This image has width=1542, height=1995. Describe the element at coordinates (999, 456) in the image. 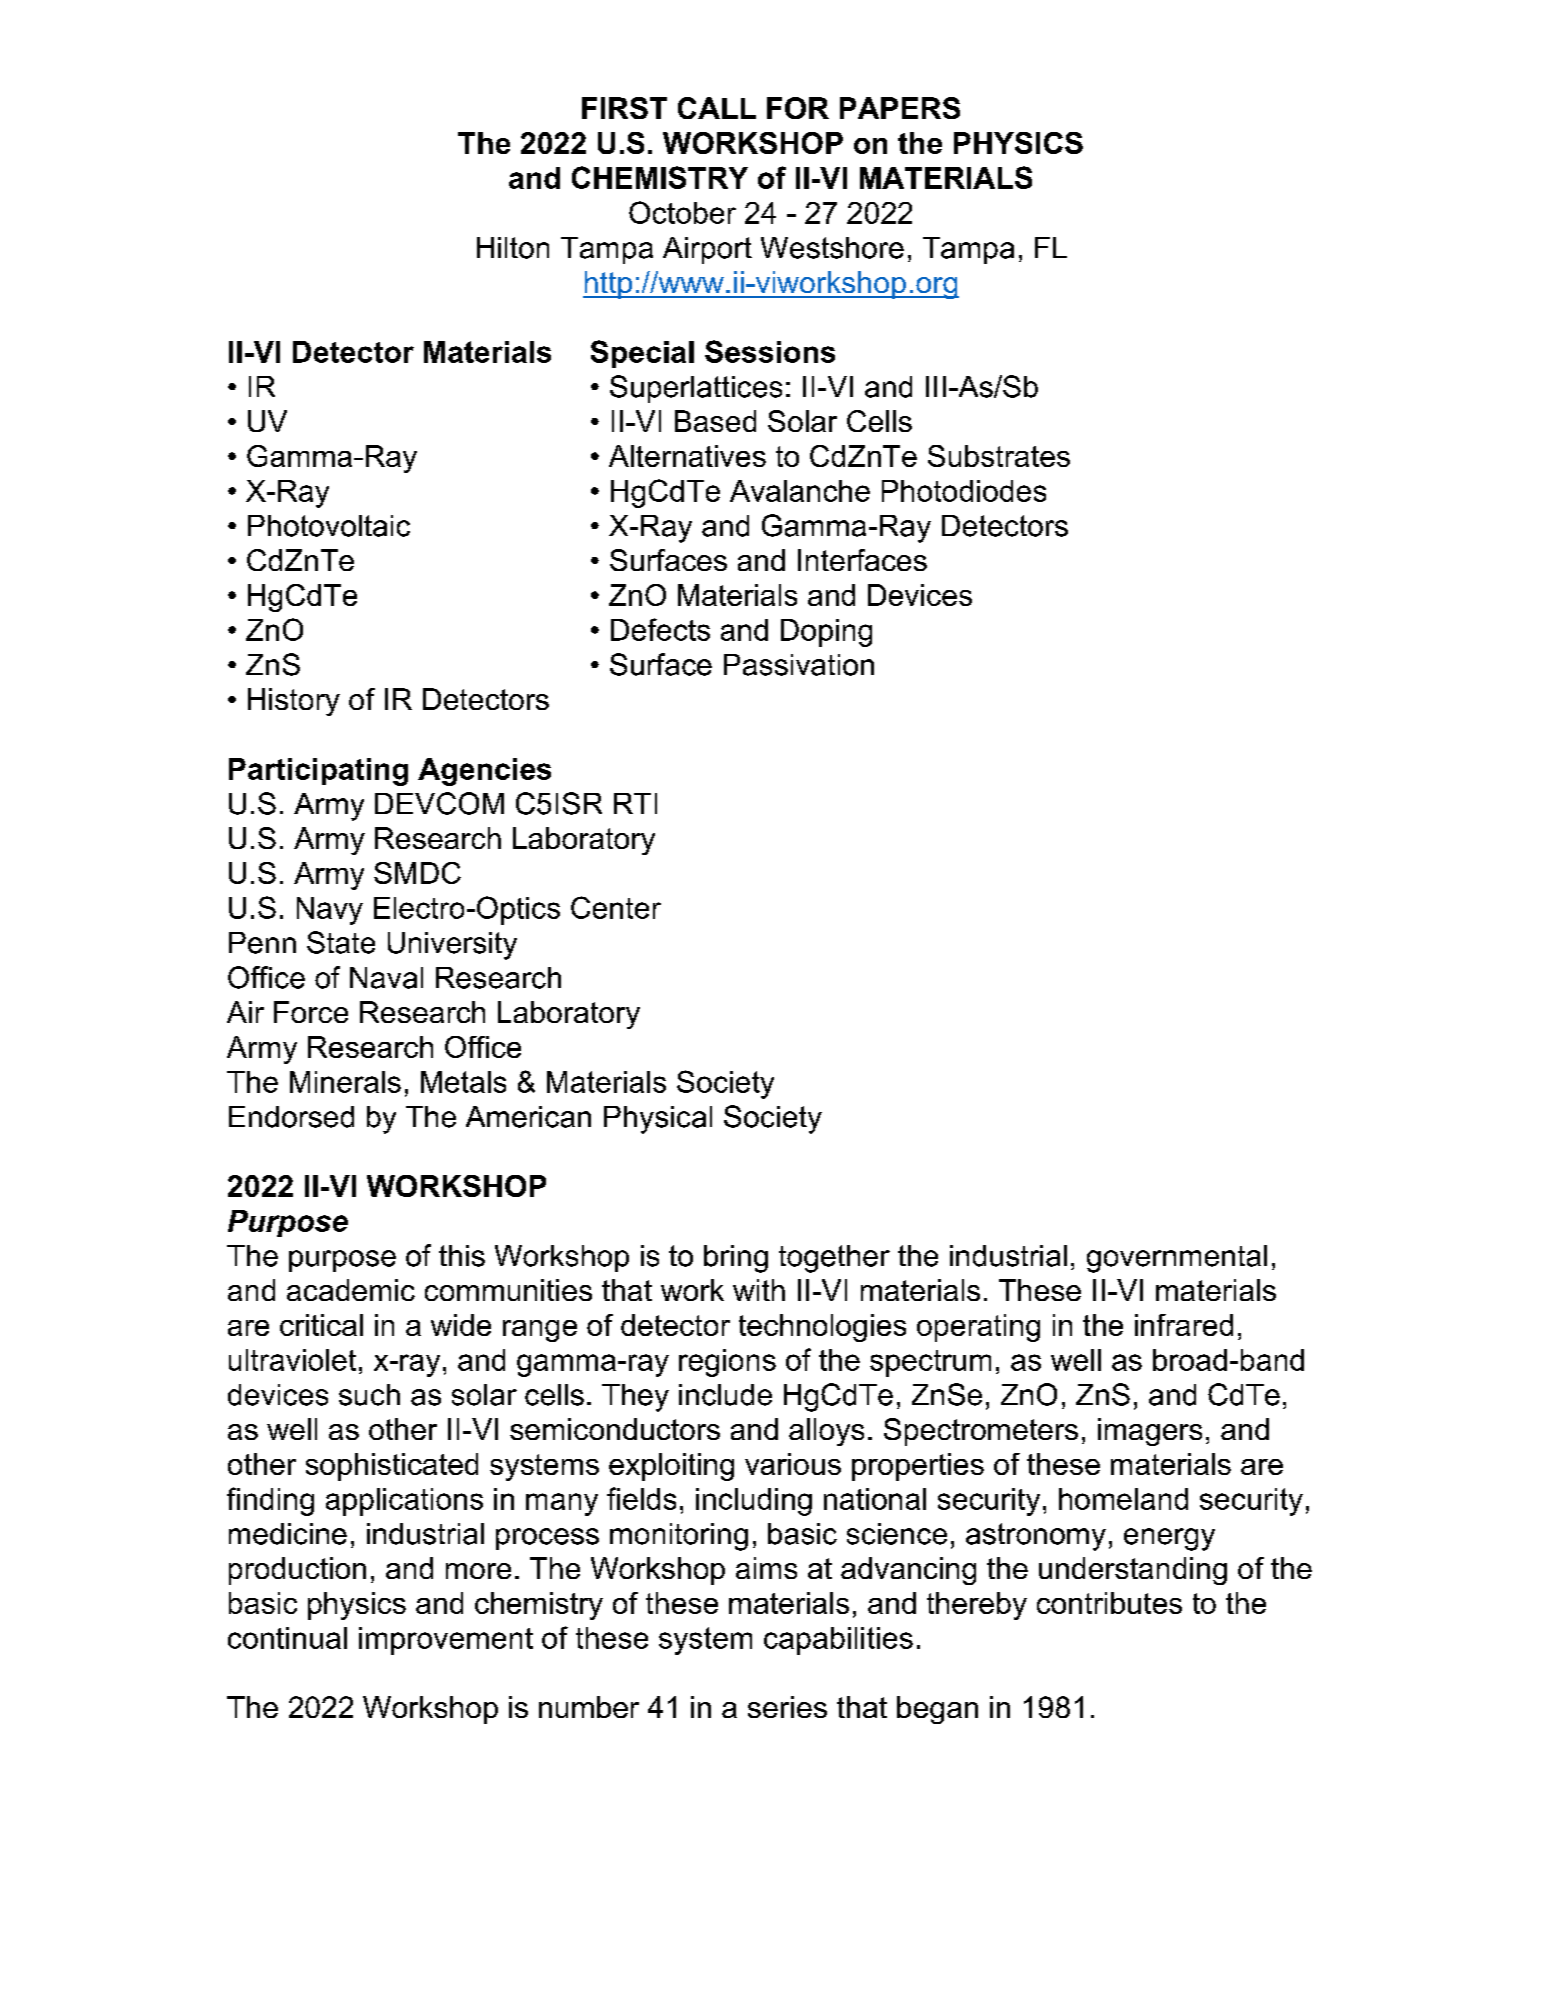

I see `Substrates` at that location.
